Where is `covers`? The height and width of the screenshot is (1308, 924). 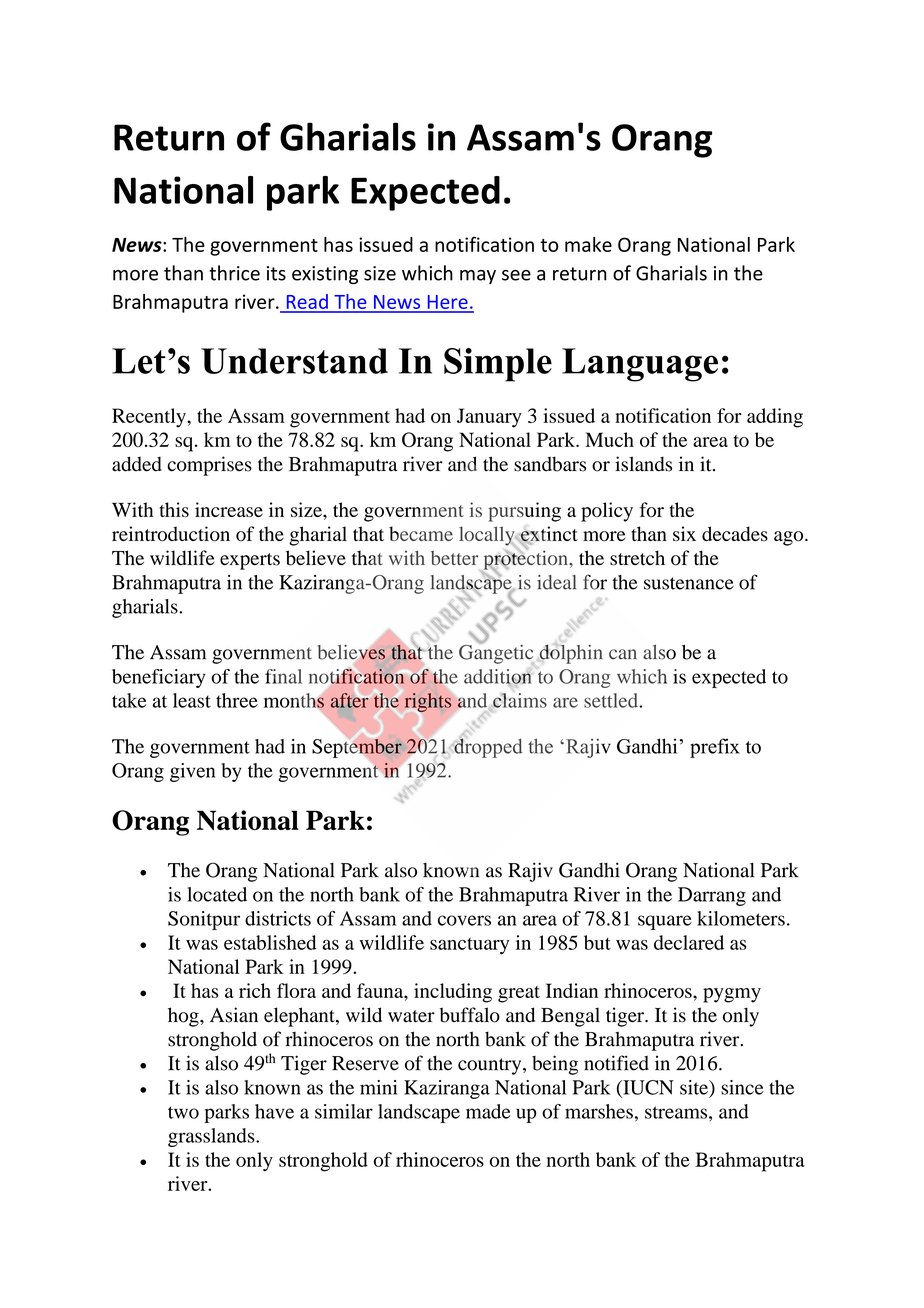 covers is located at coordinates (464, 920).
